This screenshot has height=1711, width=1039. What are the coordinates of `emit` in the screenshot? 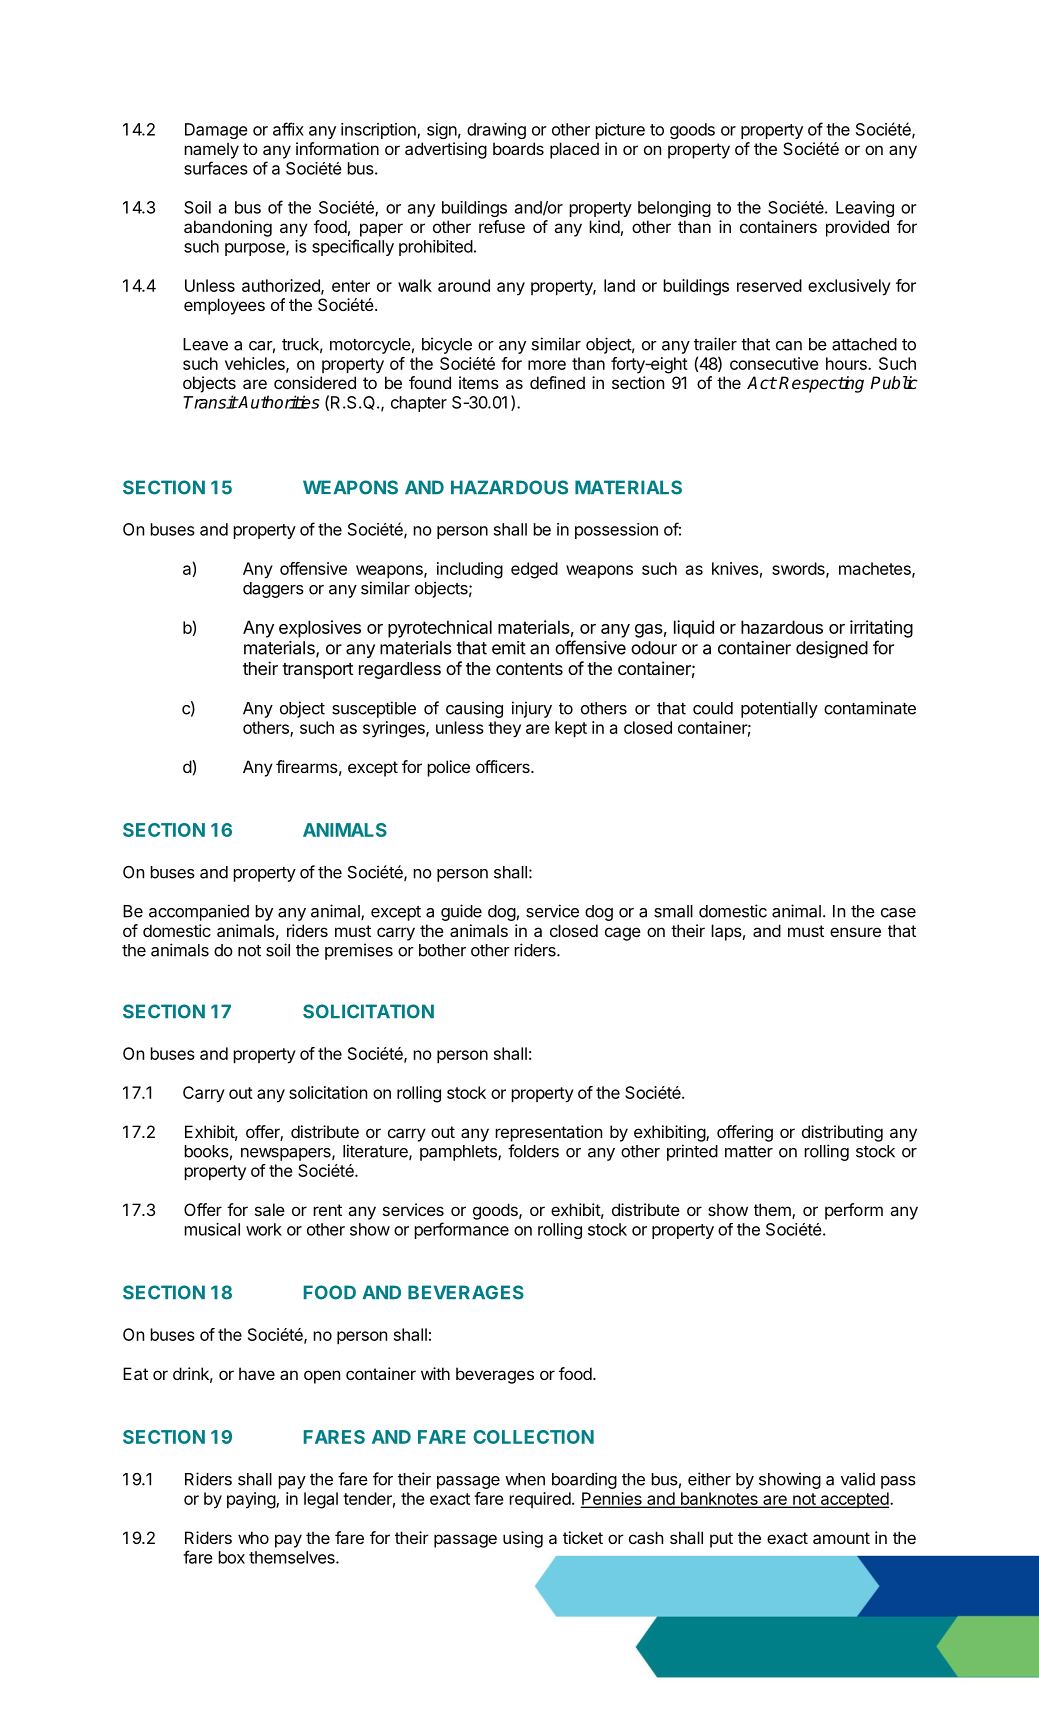 It's located at (509, 648).
